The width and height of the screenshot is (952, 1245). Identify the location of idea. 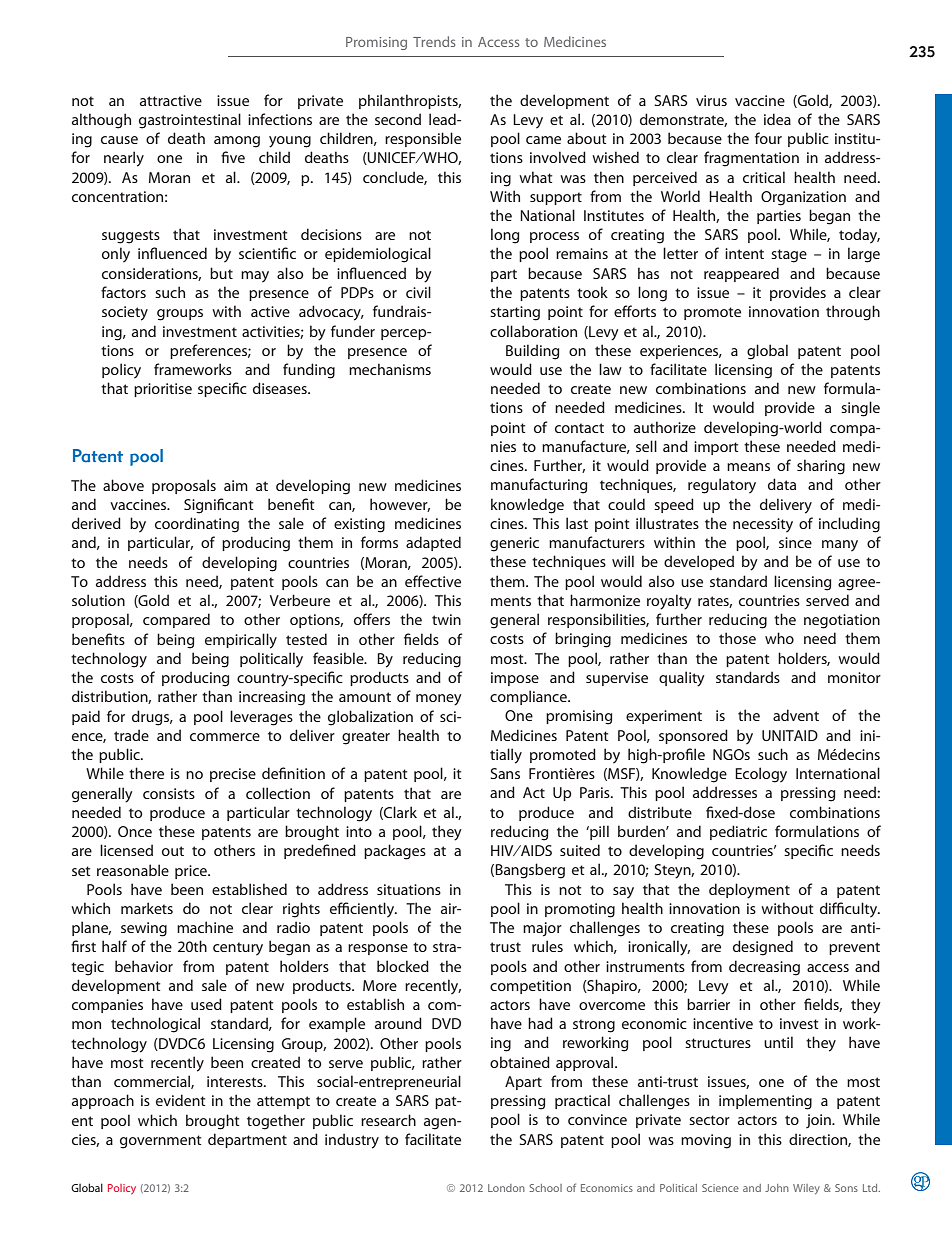
(777, 119).
